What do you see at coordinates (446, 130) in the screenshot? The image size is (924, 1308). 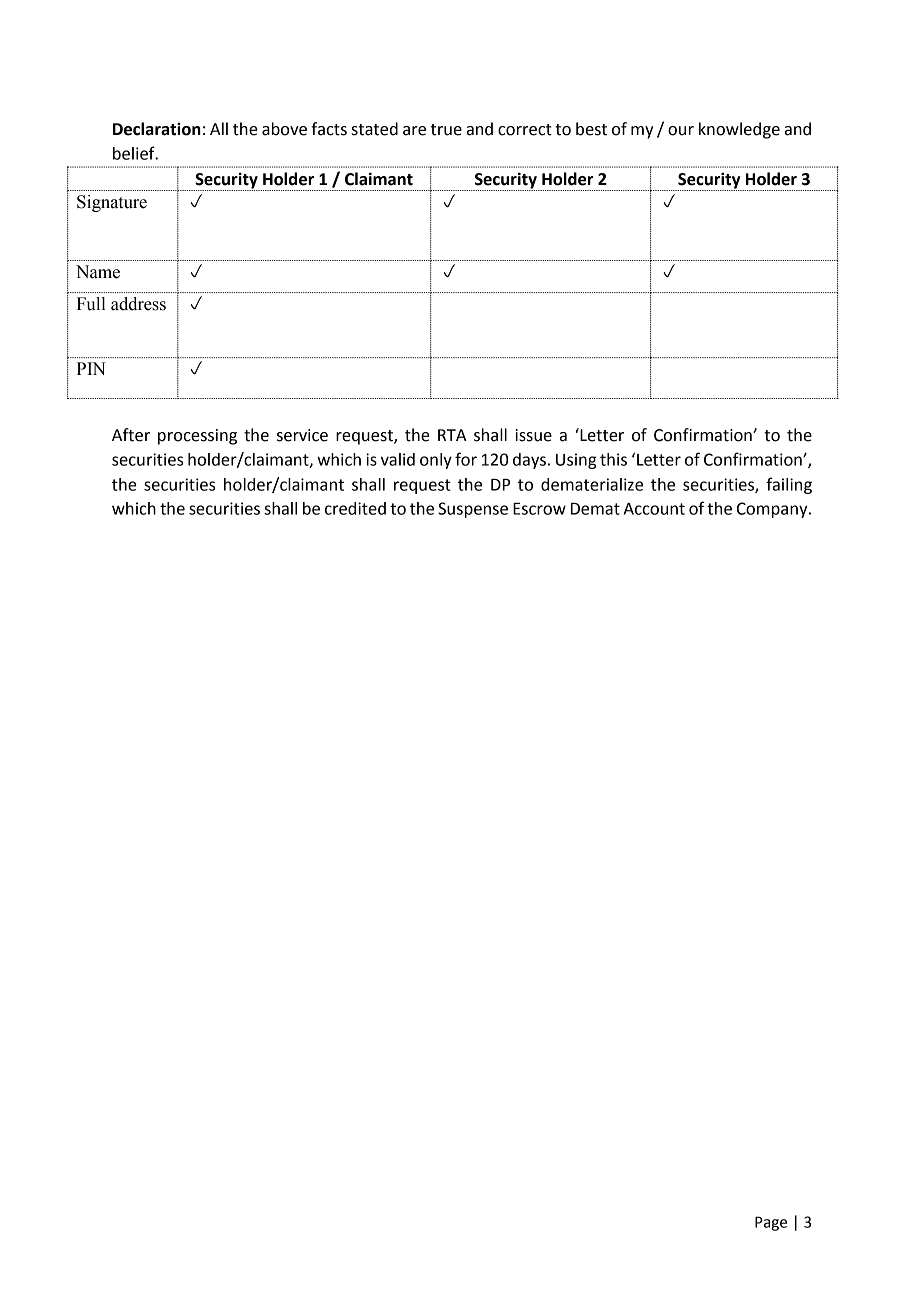 I see `true` at bounding box center [446, 130].
